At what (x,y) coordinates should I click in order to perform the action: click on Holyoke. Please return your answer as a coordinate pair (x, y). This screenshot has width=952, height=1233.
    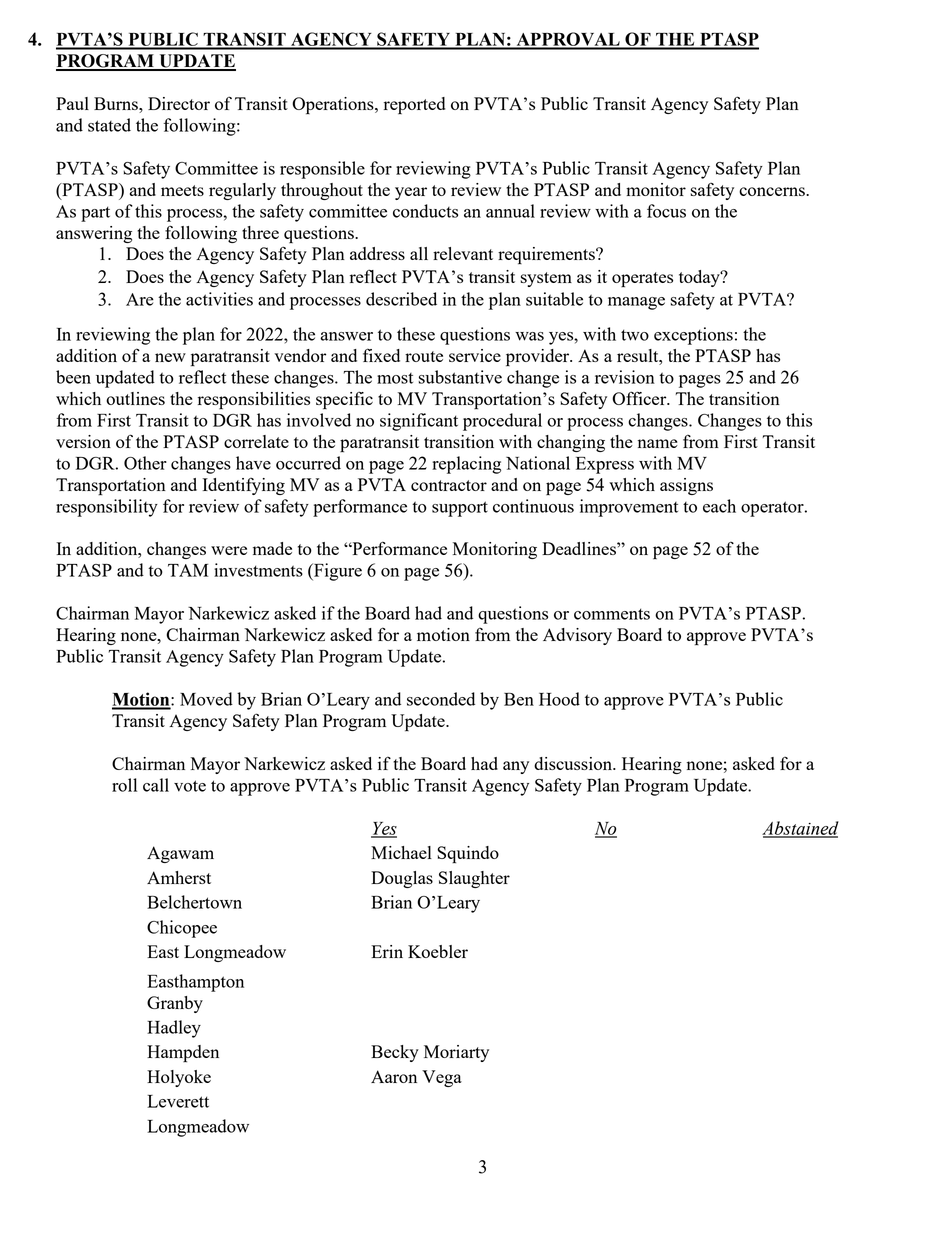
    Looking at the image, I should click on (179, 1078).
